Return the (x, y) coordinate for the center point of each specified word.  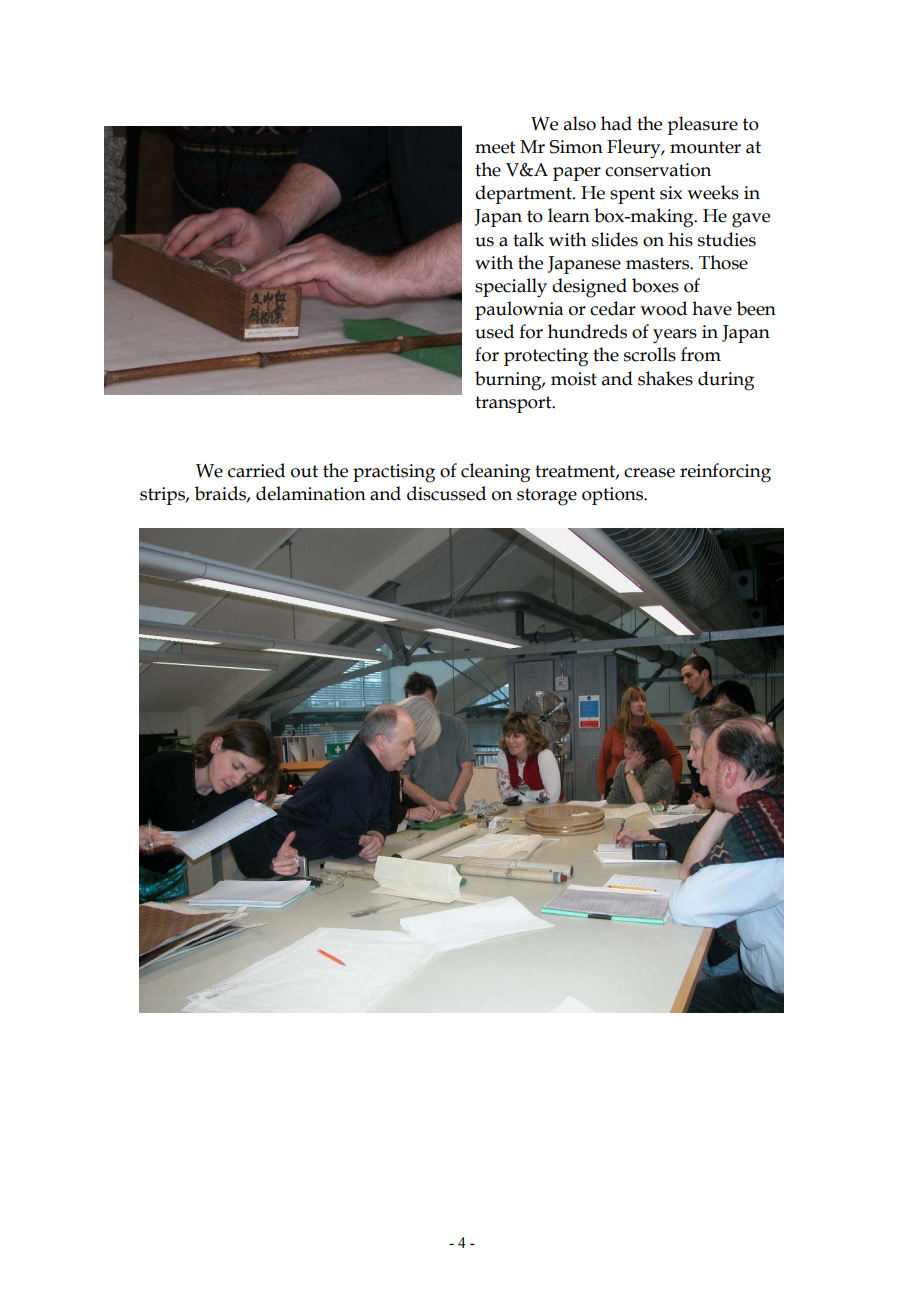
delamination (311, 493)
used (494, 331)
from (701, 354)
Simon (576, 147)
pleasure (702, 125)
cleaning (495, 473)
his (681, 239)
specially (511, 288)
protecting (546, 357)
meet (495, 147)
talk (528, 239)
